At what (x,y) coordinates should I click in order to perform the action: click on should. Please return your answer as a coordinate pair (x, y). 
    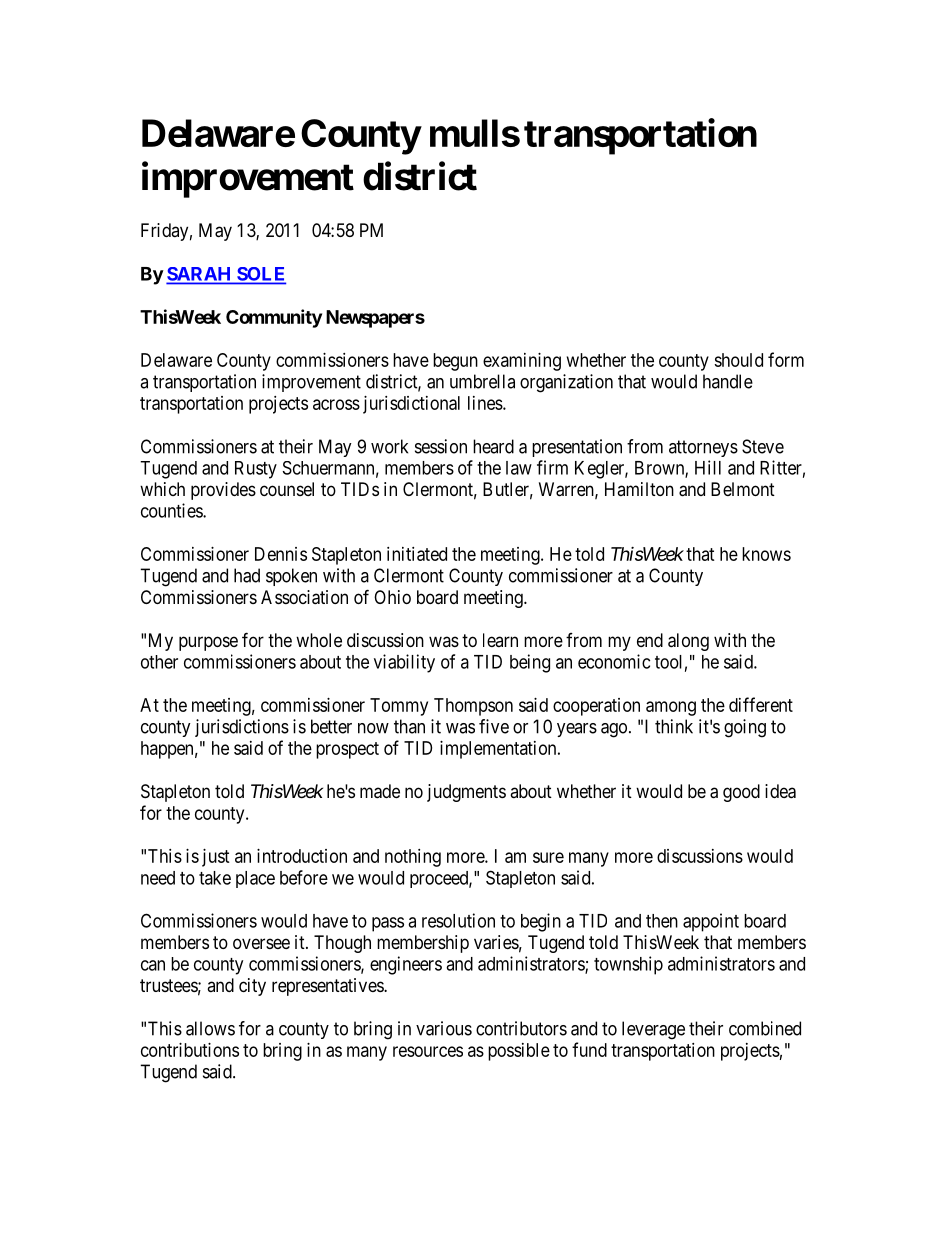
    Looking at the image, I should click on (738, 360).
